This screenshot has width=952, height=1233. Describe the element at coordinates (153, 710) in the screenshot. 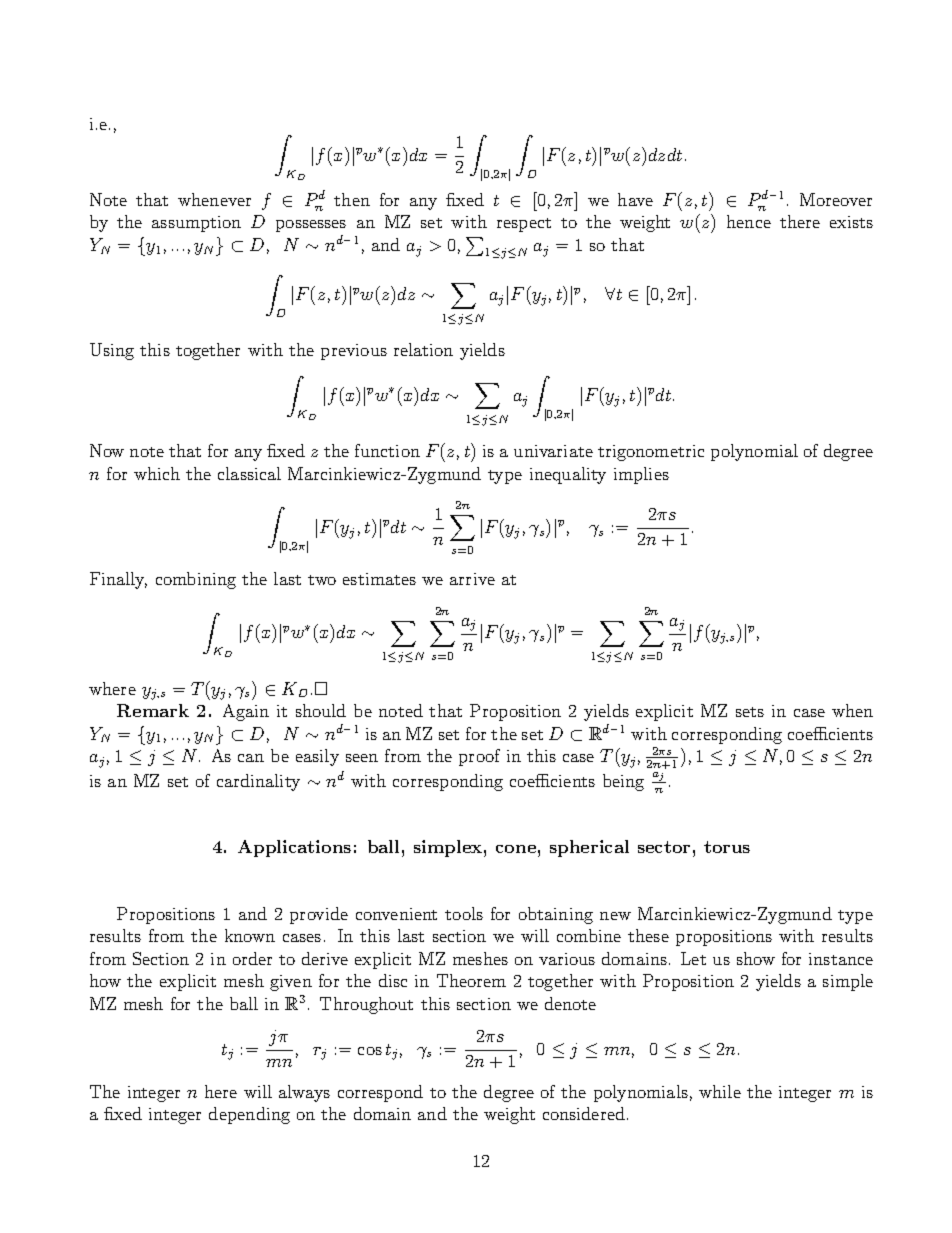

I see `Remark` at that location.
